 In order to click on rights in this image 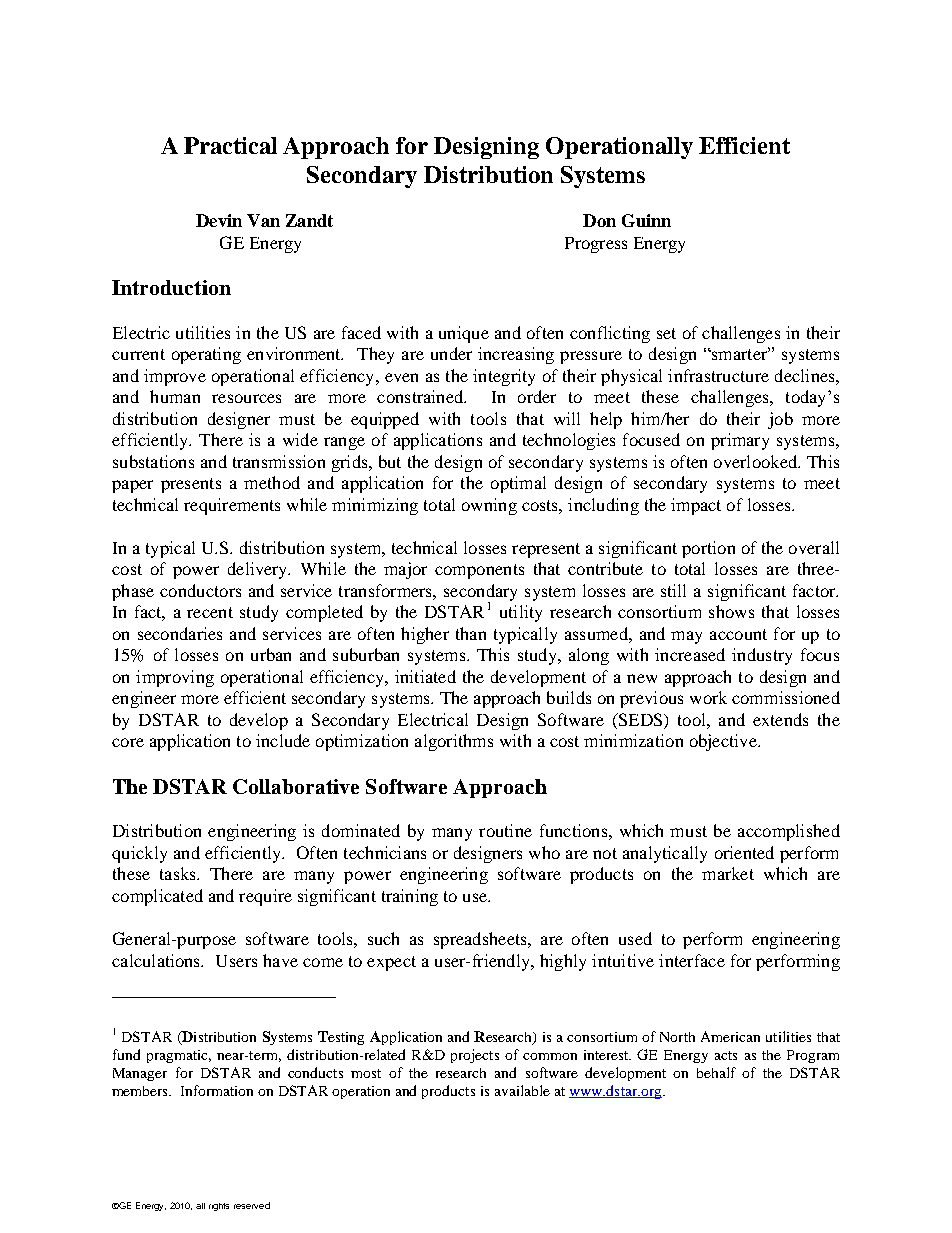, I will do `click(219, 1207)`.
